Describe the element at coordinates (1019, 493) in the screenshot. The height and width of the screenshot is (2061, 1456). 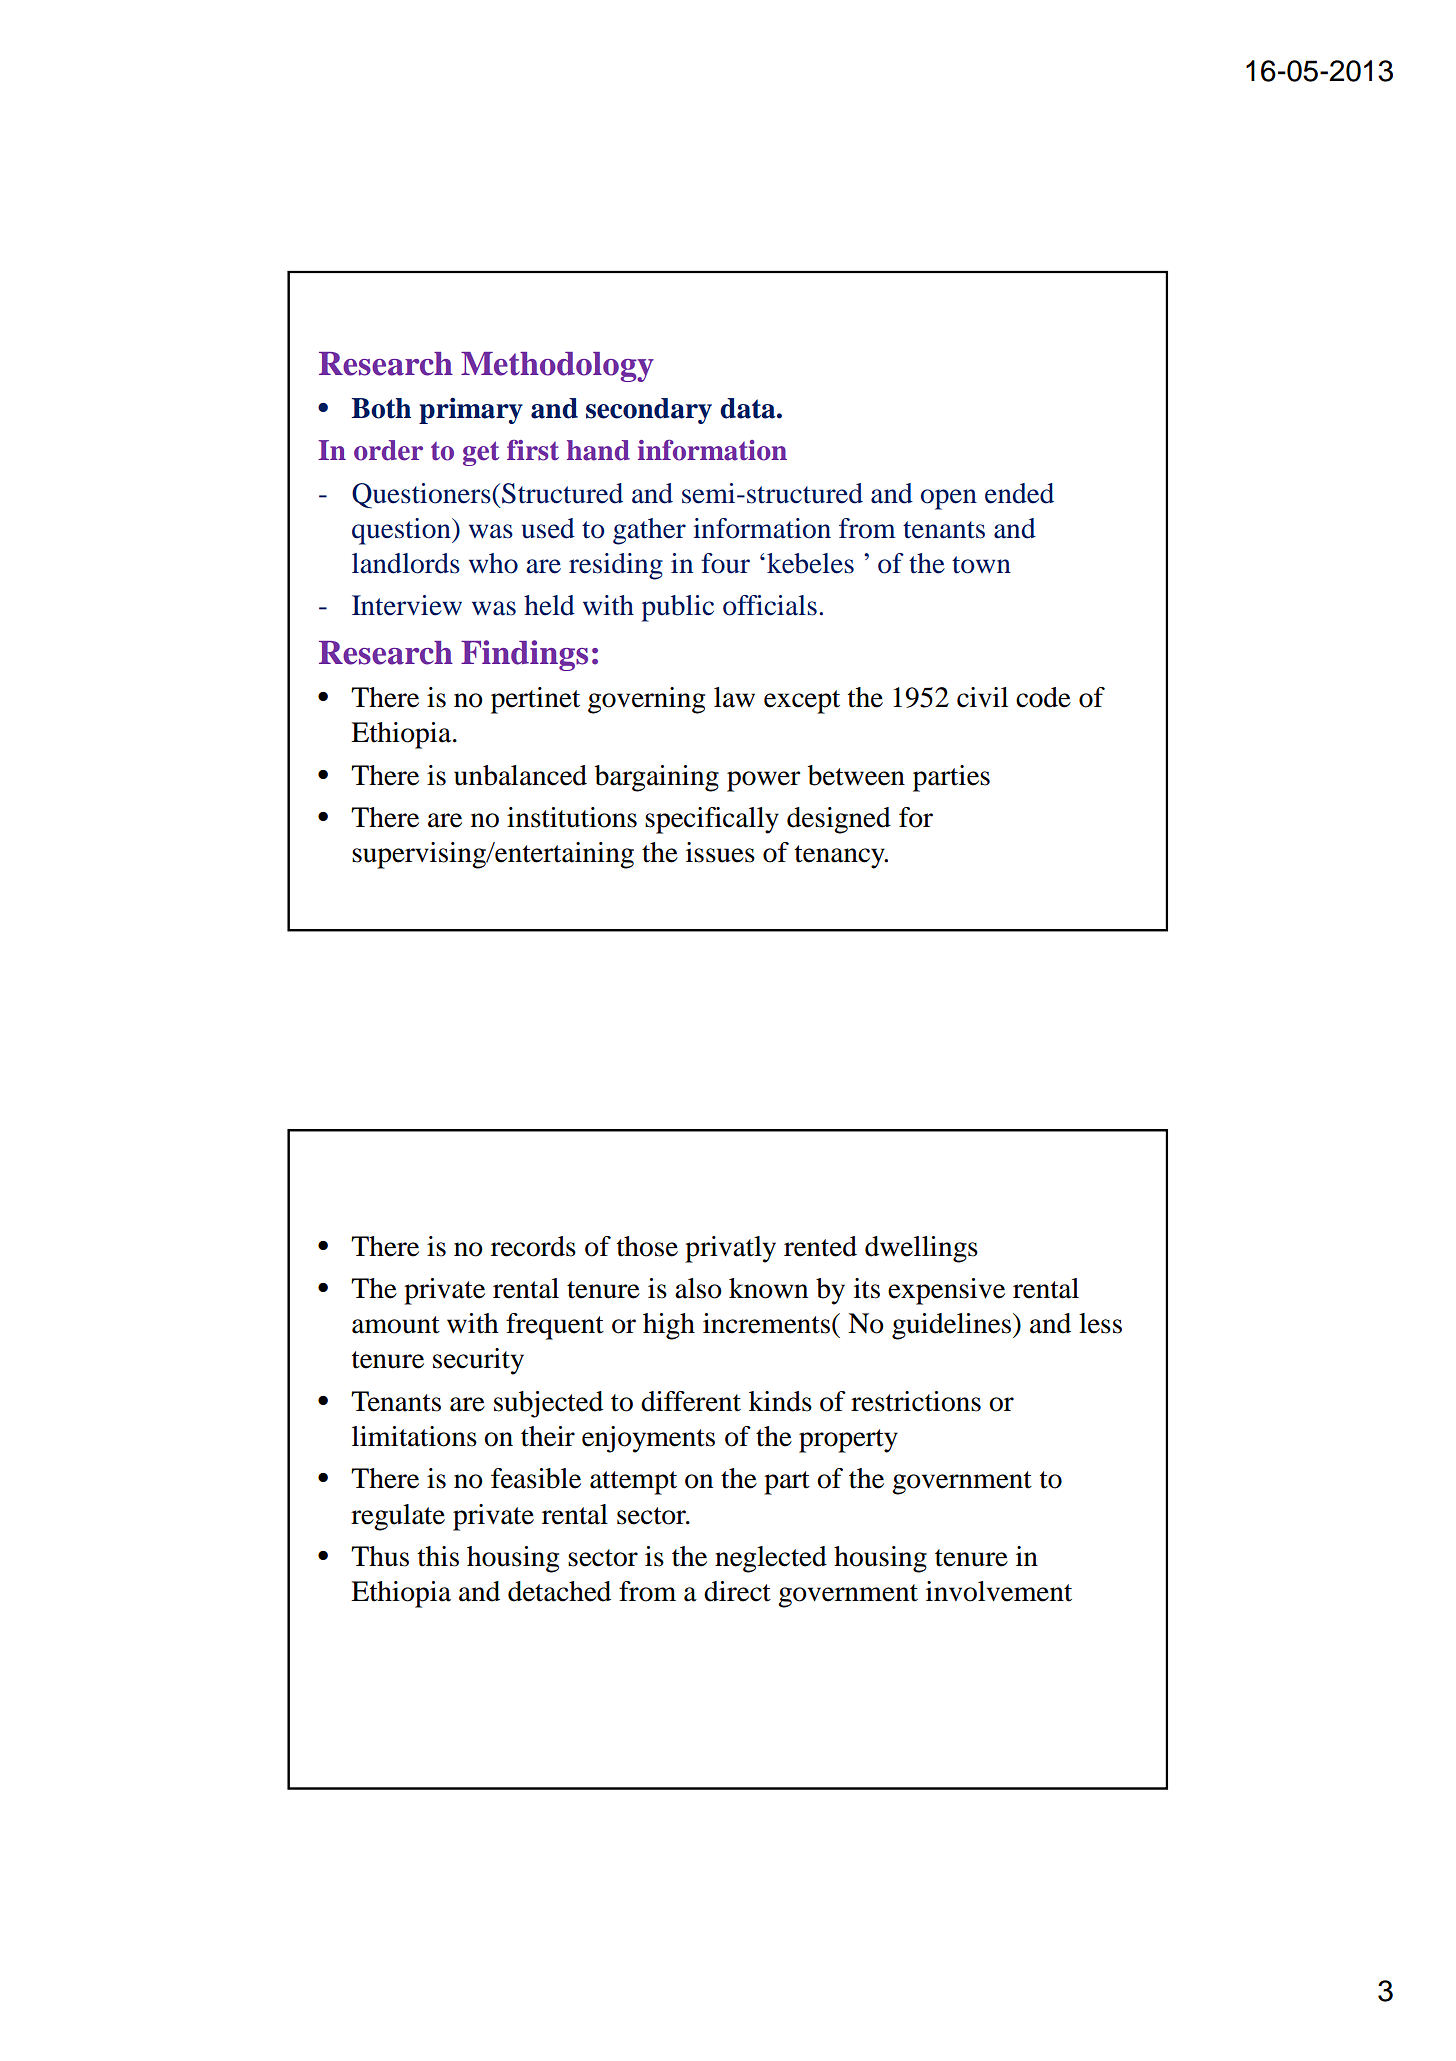
I see `ended` at that location.
